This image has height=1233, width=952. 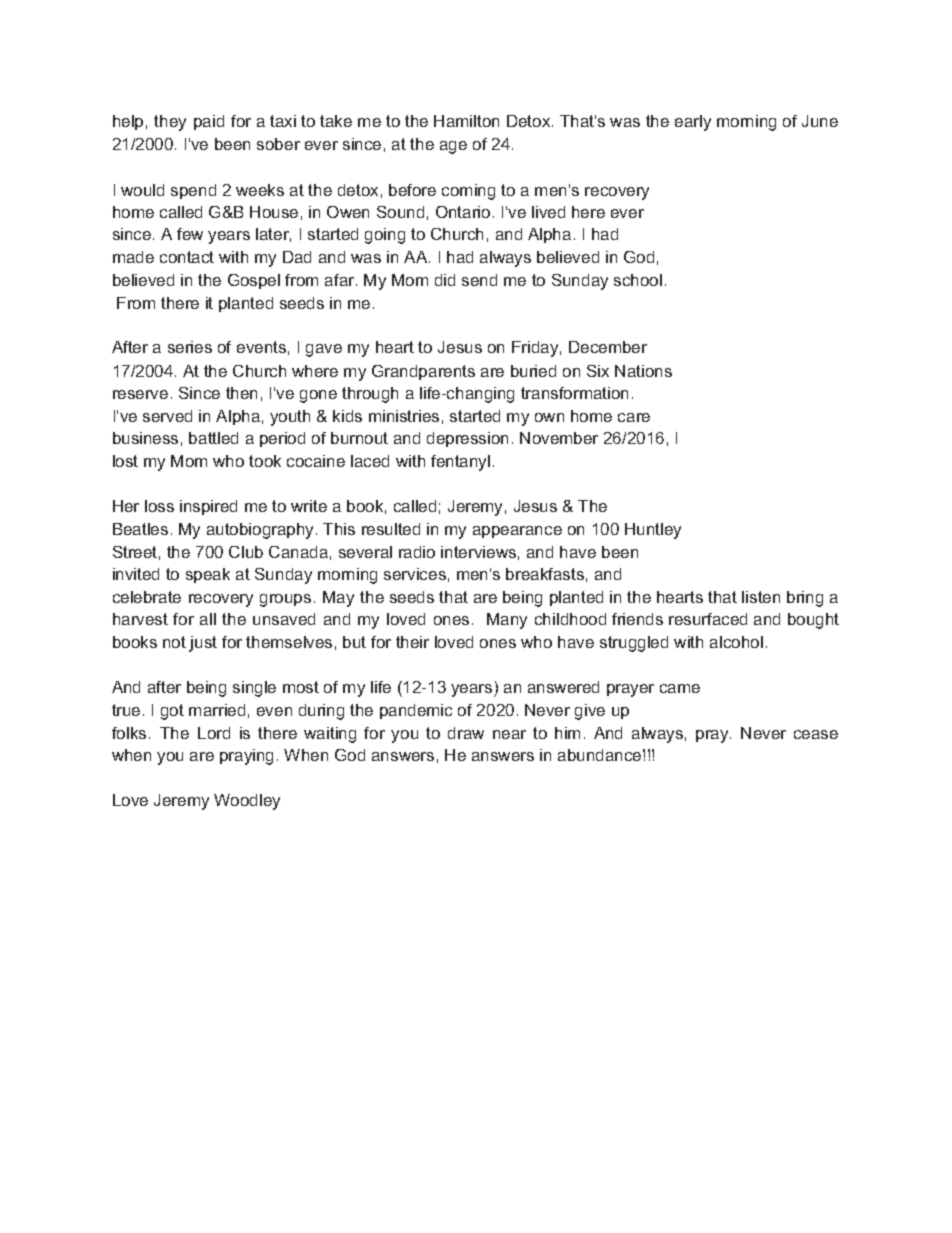 What do you see at coordinates (213, 438) in the image?
I see `battled` at bounding box center [213, 438].
